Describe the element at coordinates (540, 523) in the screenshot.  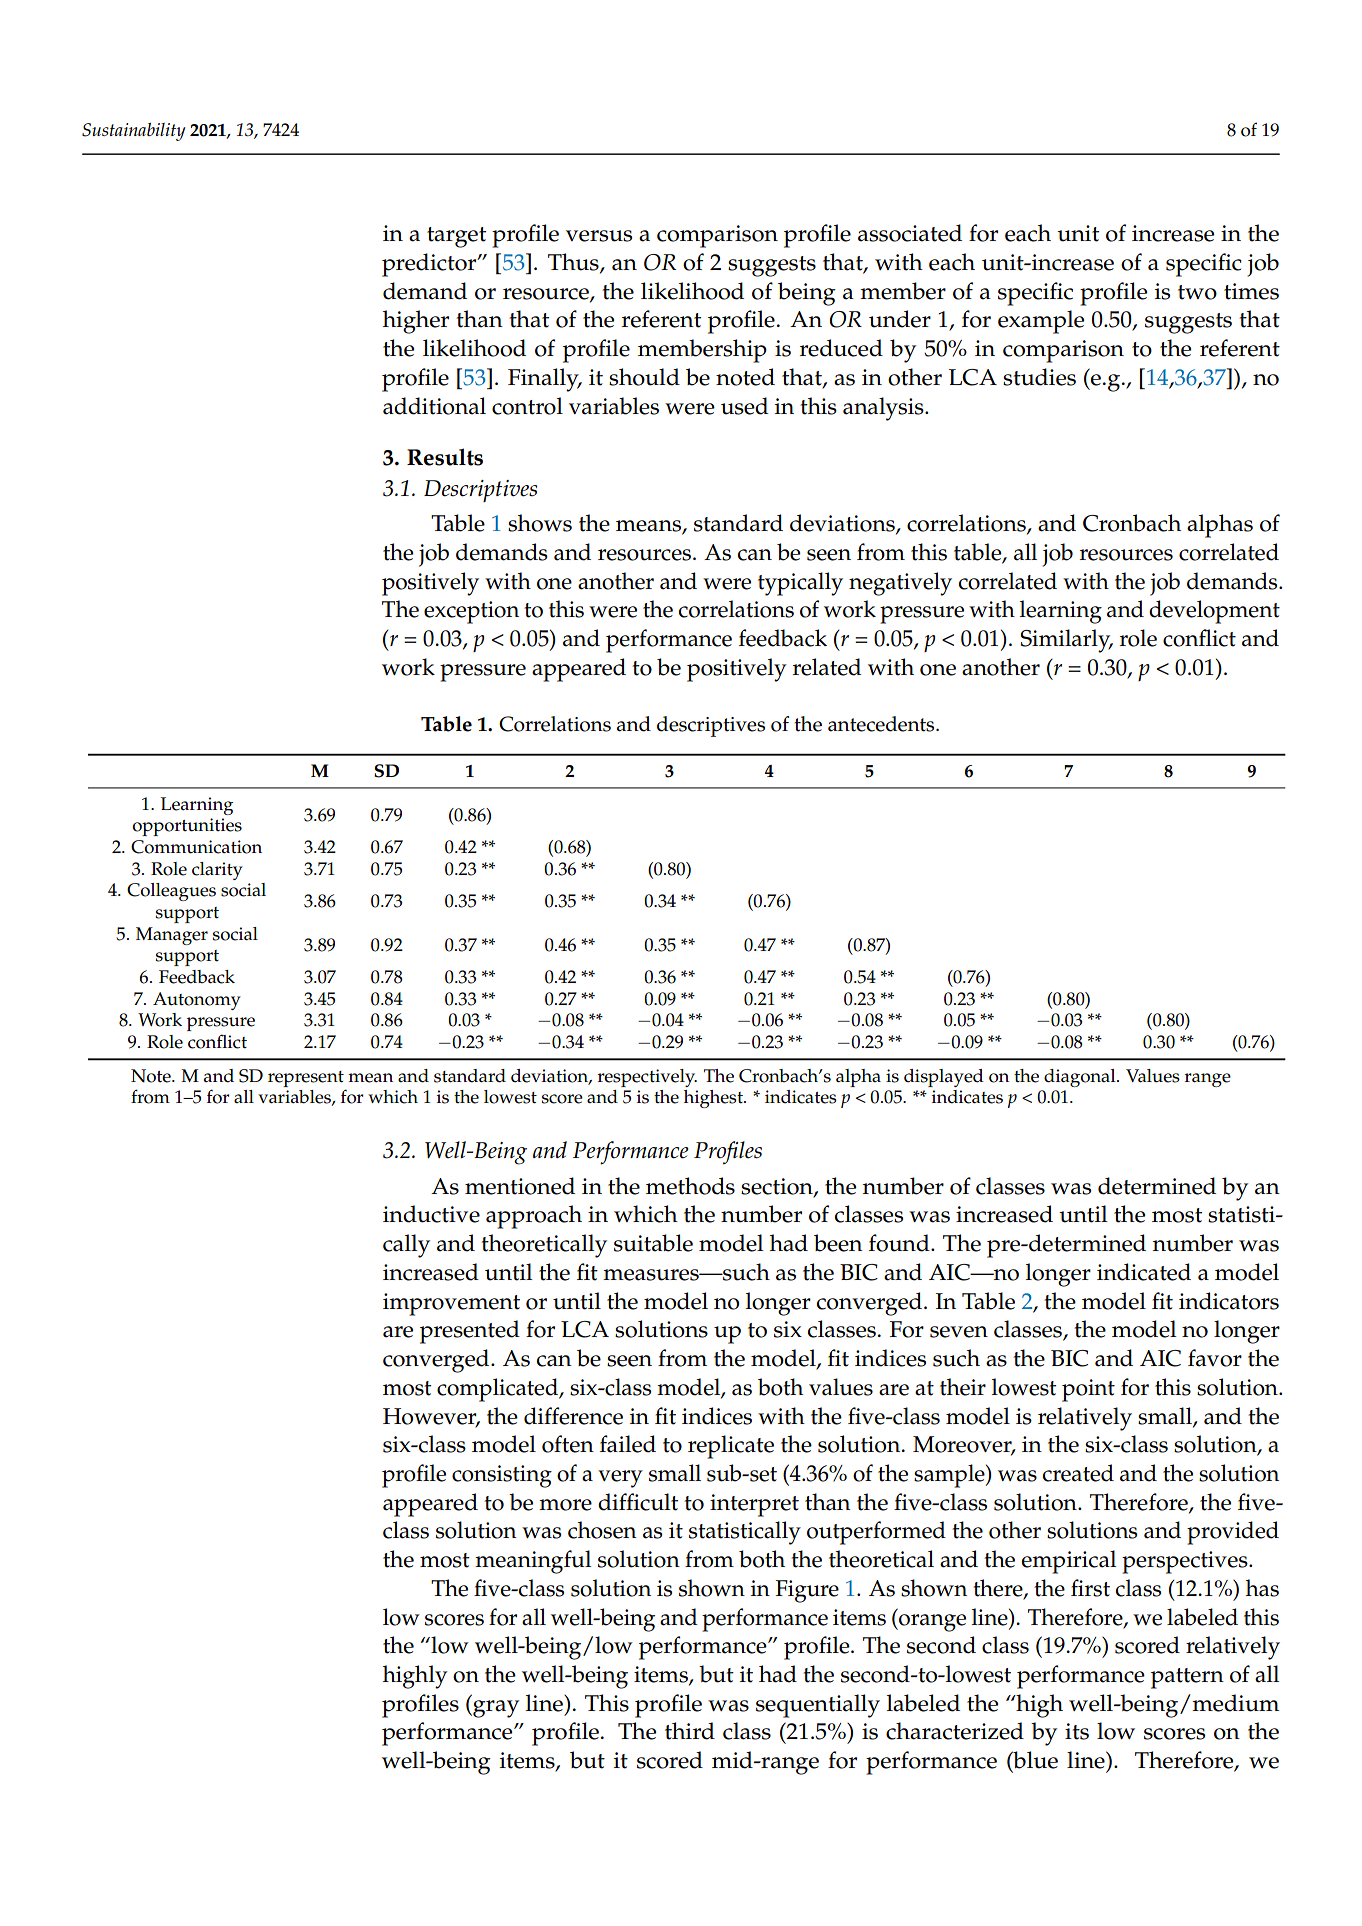
I see `shows` at that location.
